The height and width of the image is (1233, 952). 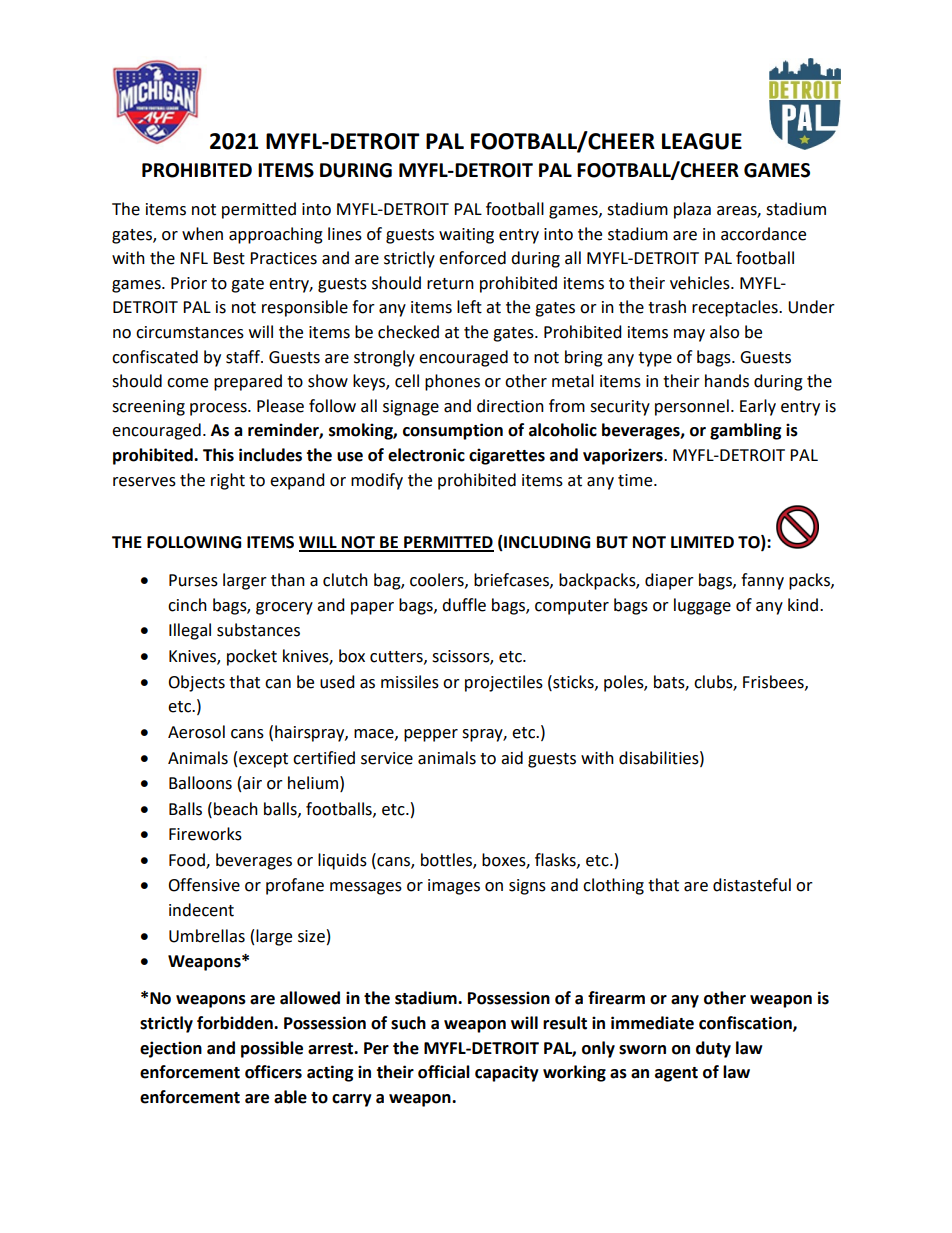 I want to click on waiting, so click(x=466, y=236).
